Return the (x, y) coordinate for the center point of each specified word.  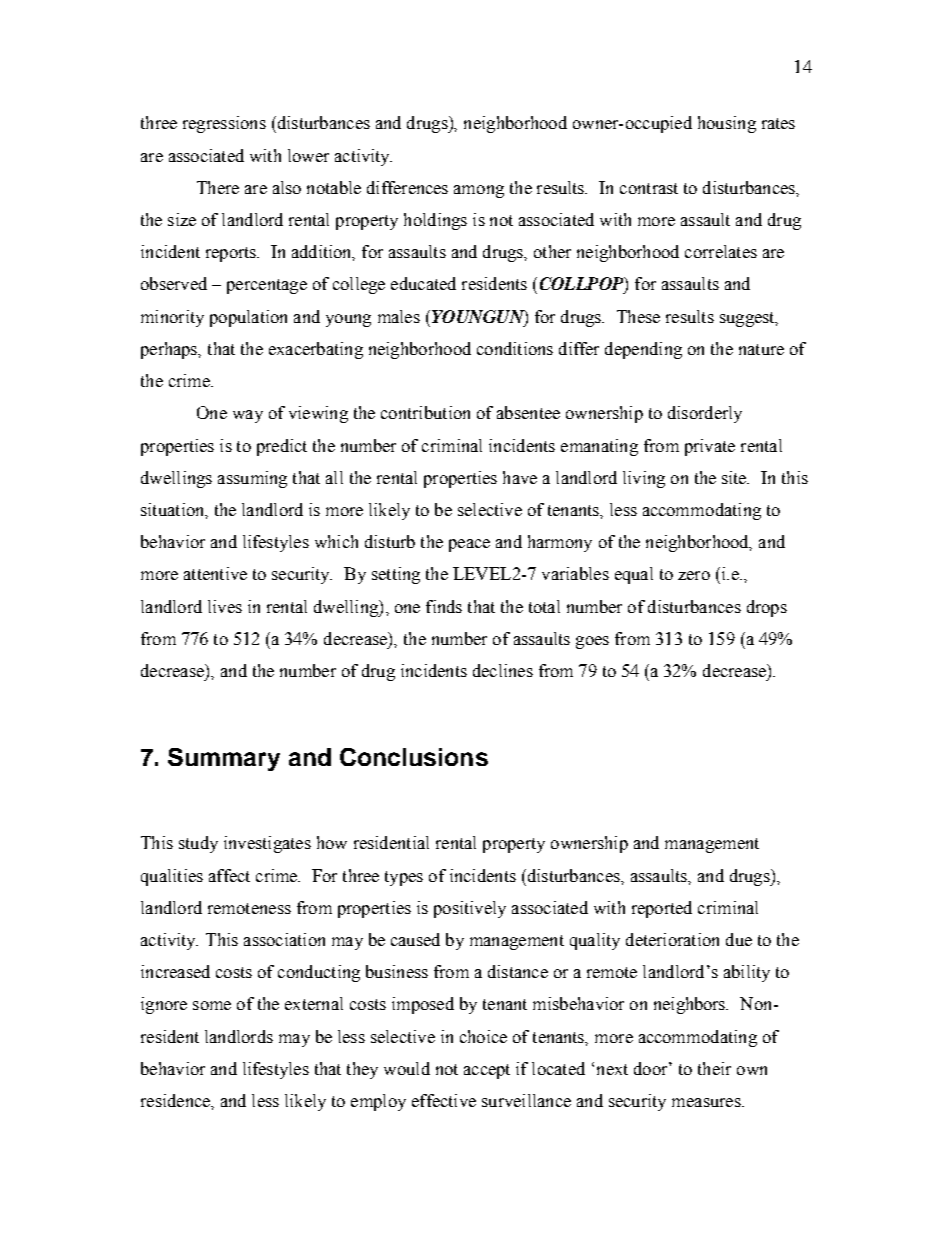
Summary (224, 759)
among (479, 191)
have (520, 477)
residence (176, 1100)
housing (727, 124)
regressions (224, 124)
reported (662, 909)
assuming (252, 479)
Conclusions (414, 757)
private (710, 447)
